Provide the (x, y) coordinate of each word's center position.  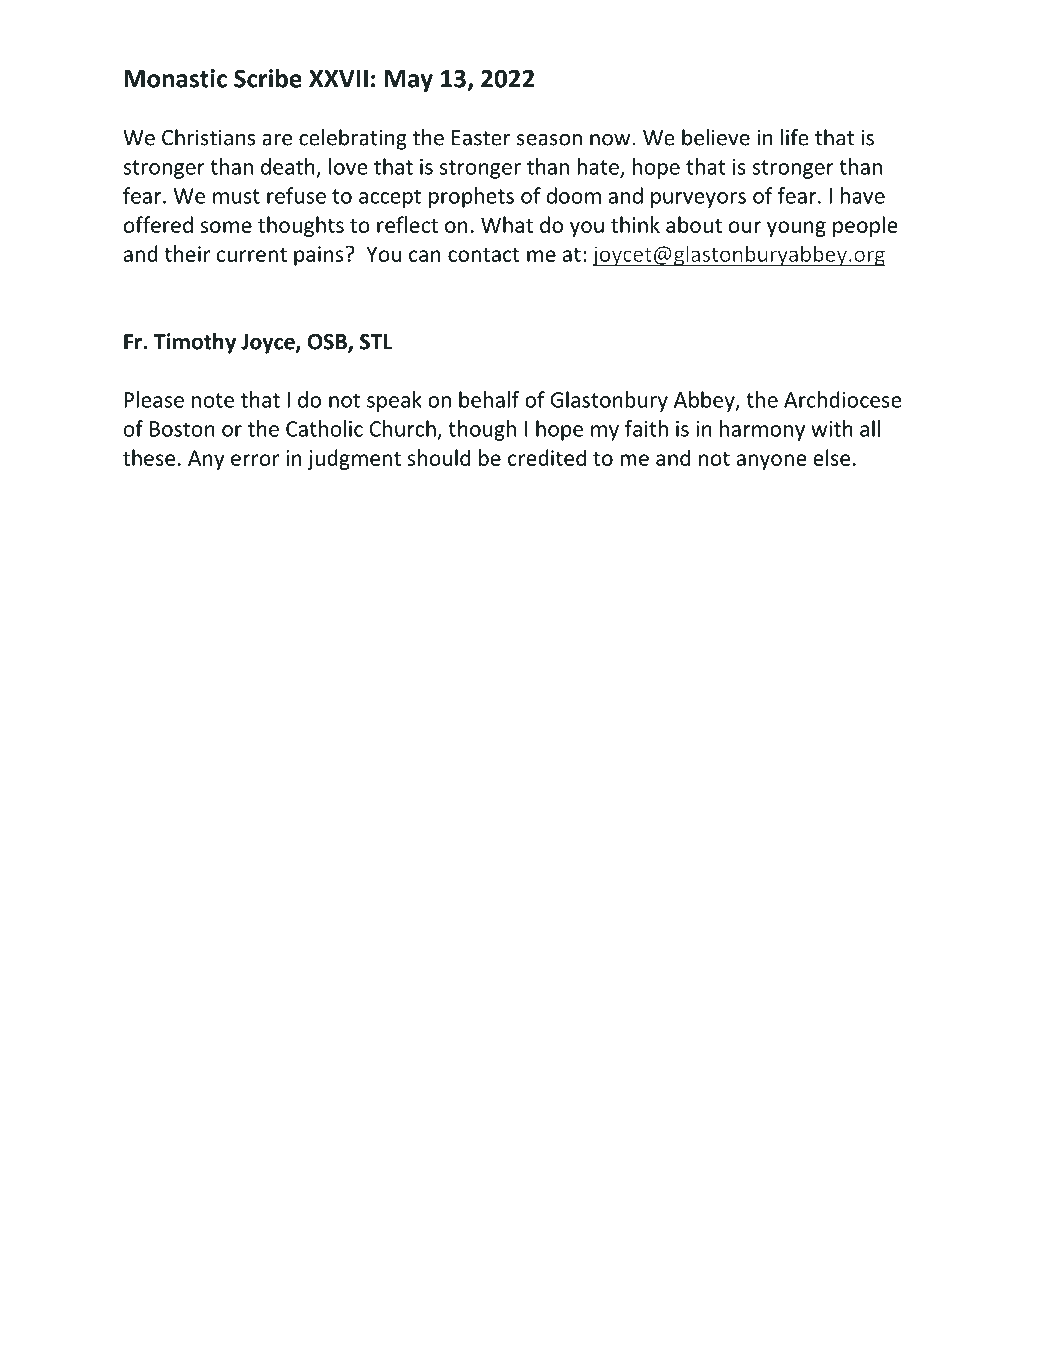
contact (484, 254)
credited (547, 457)
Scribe (268, 78)
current (252, 254)
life (795, 137)
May (409, 81)
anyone (772, 462)
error (255, 460)
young (796, 229)
